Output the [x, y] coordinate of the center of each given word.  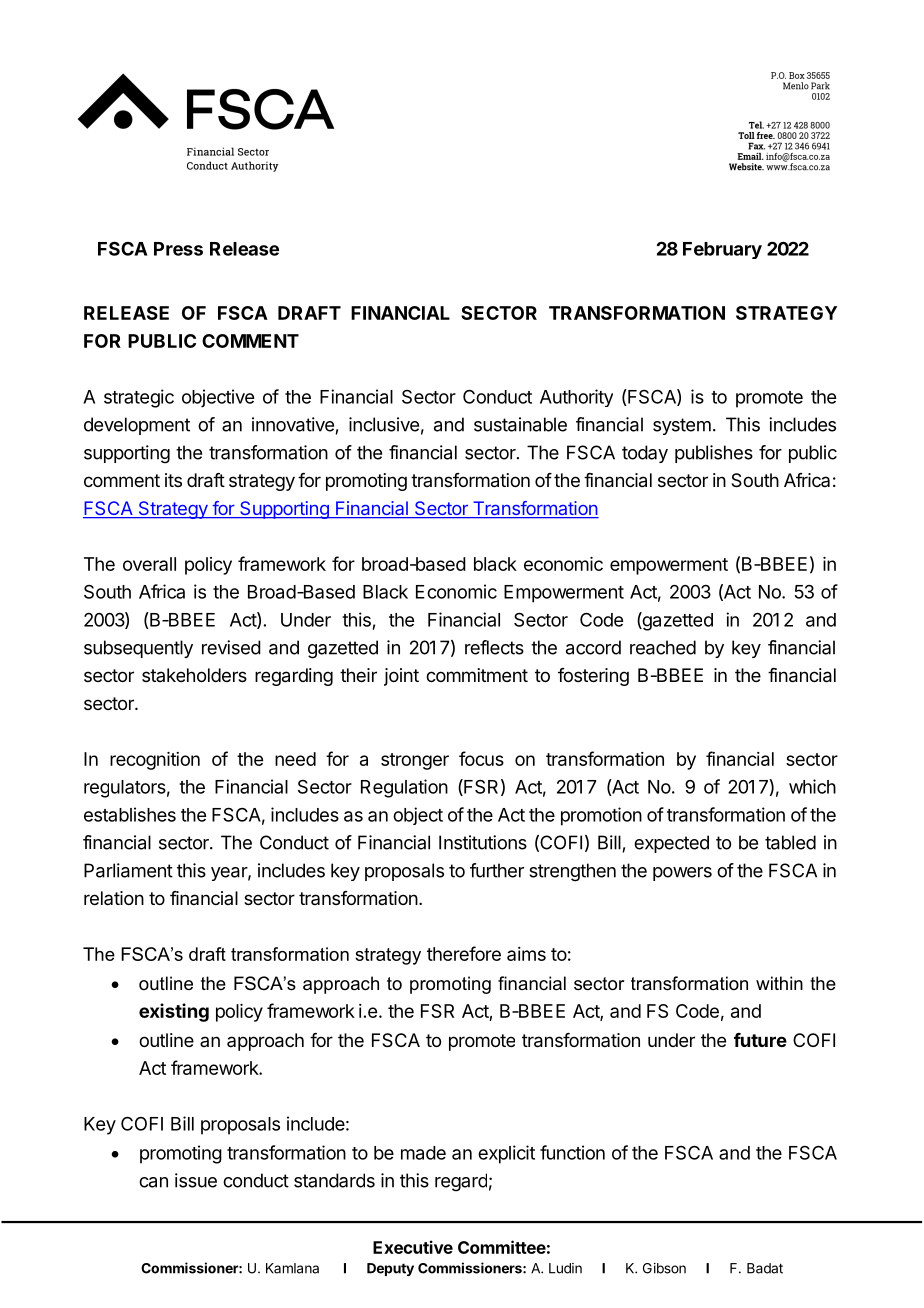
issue [196, 1180]
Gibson [664, 1268]
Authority [576, 398]
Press [178, 249]
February [722, 250]
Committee [502, 1247]
